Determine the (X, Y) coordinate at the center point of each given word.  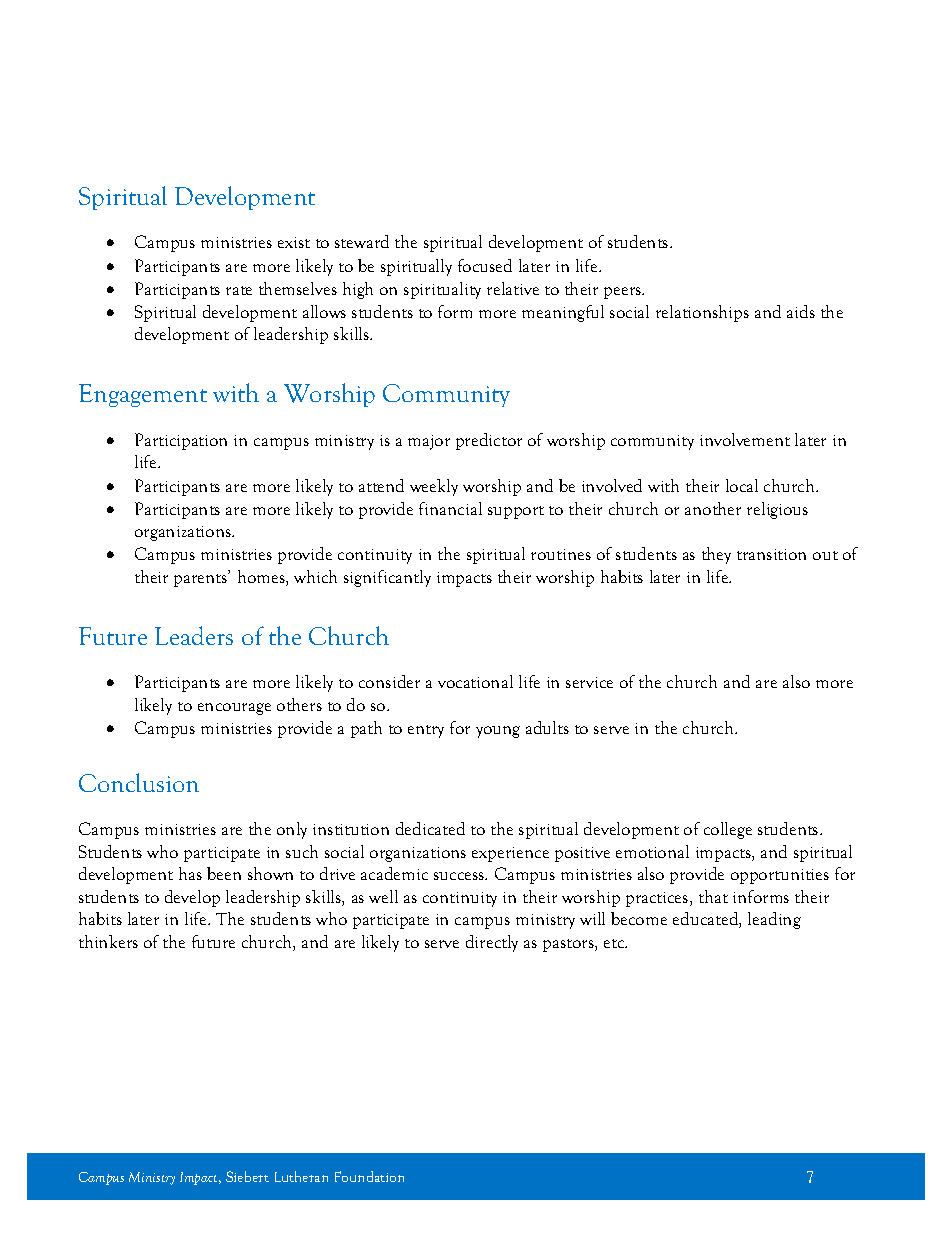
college (728, 830)
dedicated (430, 828)
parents (202, 579)
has (190, 873)
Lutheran (301, 1176)
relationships (702, 313)
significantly (387, 578)
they (716, 555)
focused (485, 265)
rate (239, 290)
